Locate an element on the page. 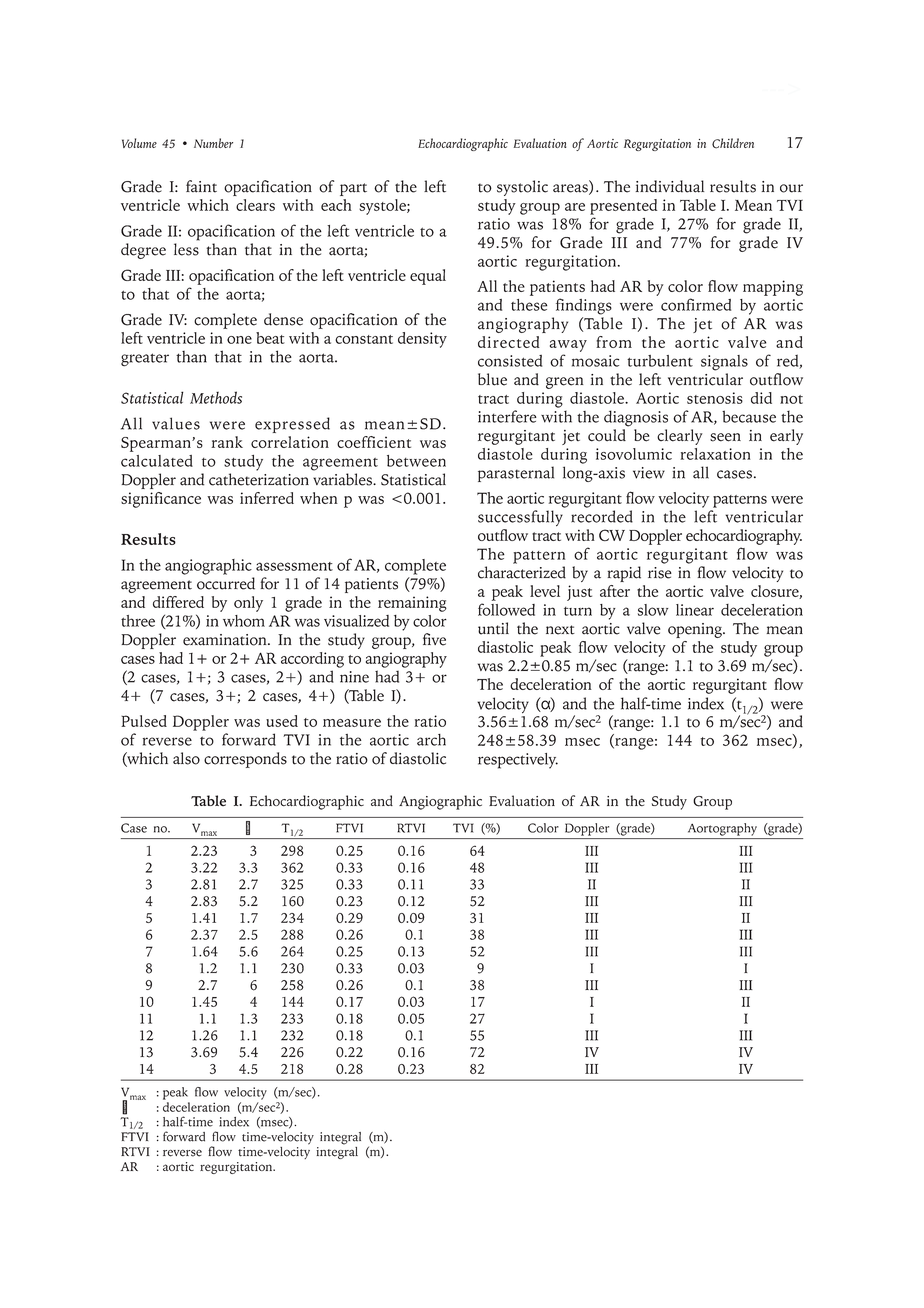 This document has width=924, height=1308. occurred is located at coordinates (226, 583).
